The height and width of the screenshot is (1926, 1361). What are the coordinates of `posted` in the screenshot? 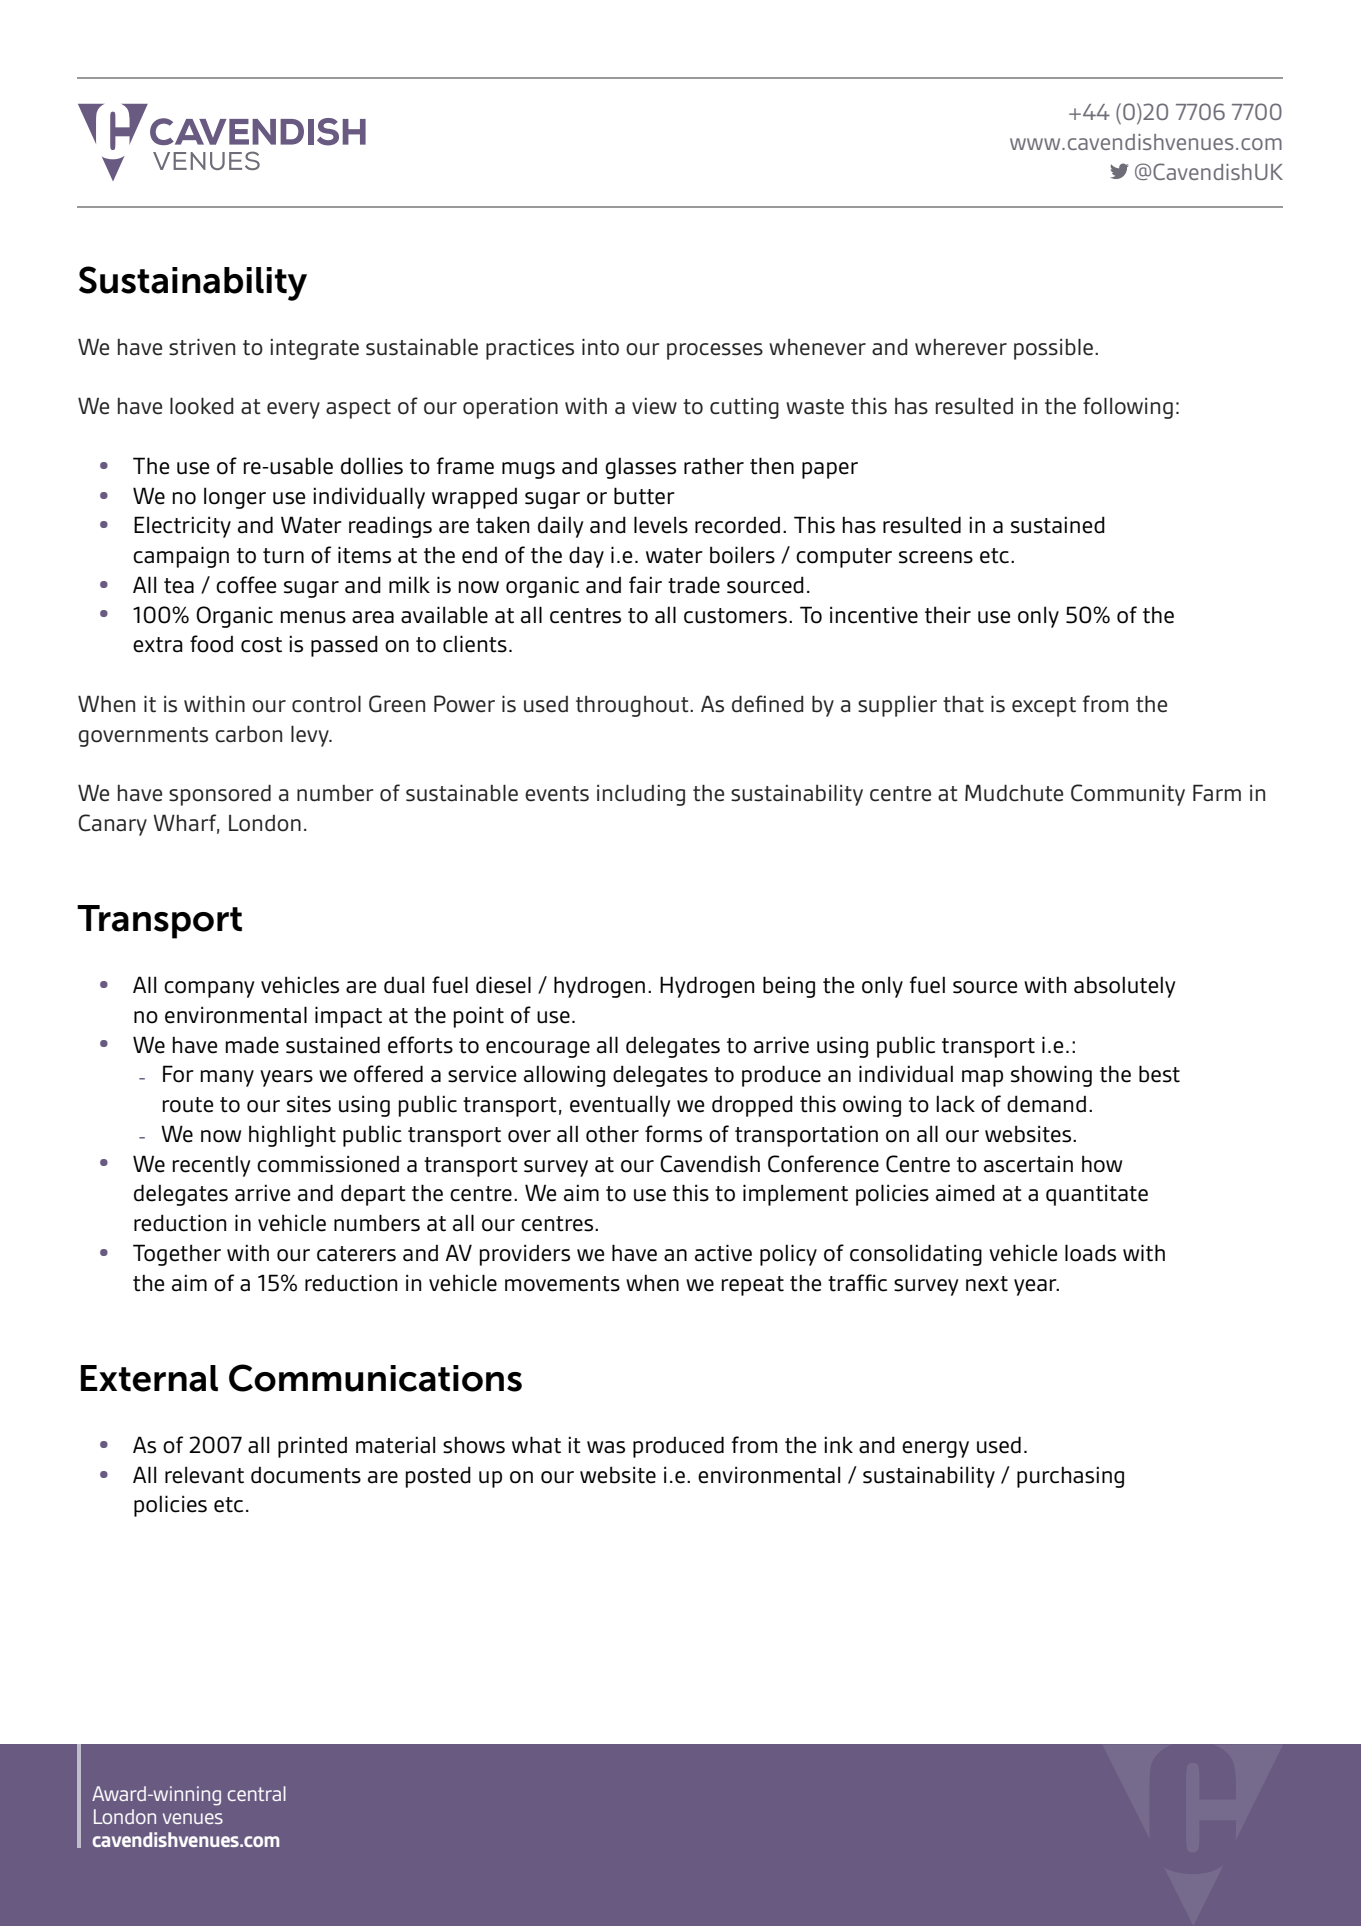 It's located at (438, 1477).
